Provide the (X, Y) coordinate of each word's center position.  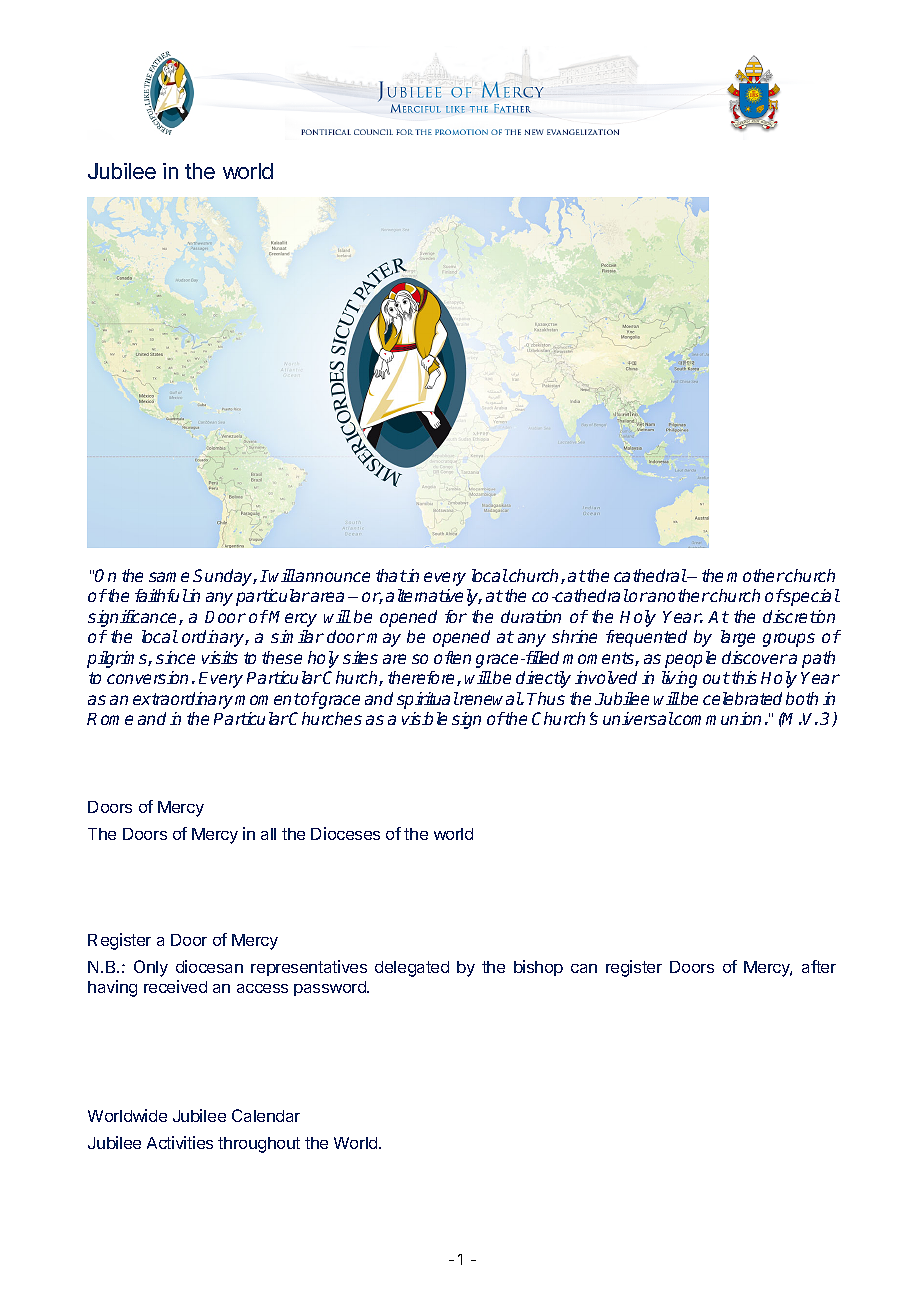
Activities (180, 1142)
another (678, 595)
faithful (161, 595)
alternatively (433, 597)
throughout (259, 1145)
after (819, 966)
